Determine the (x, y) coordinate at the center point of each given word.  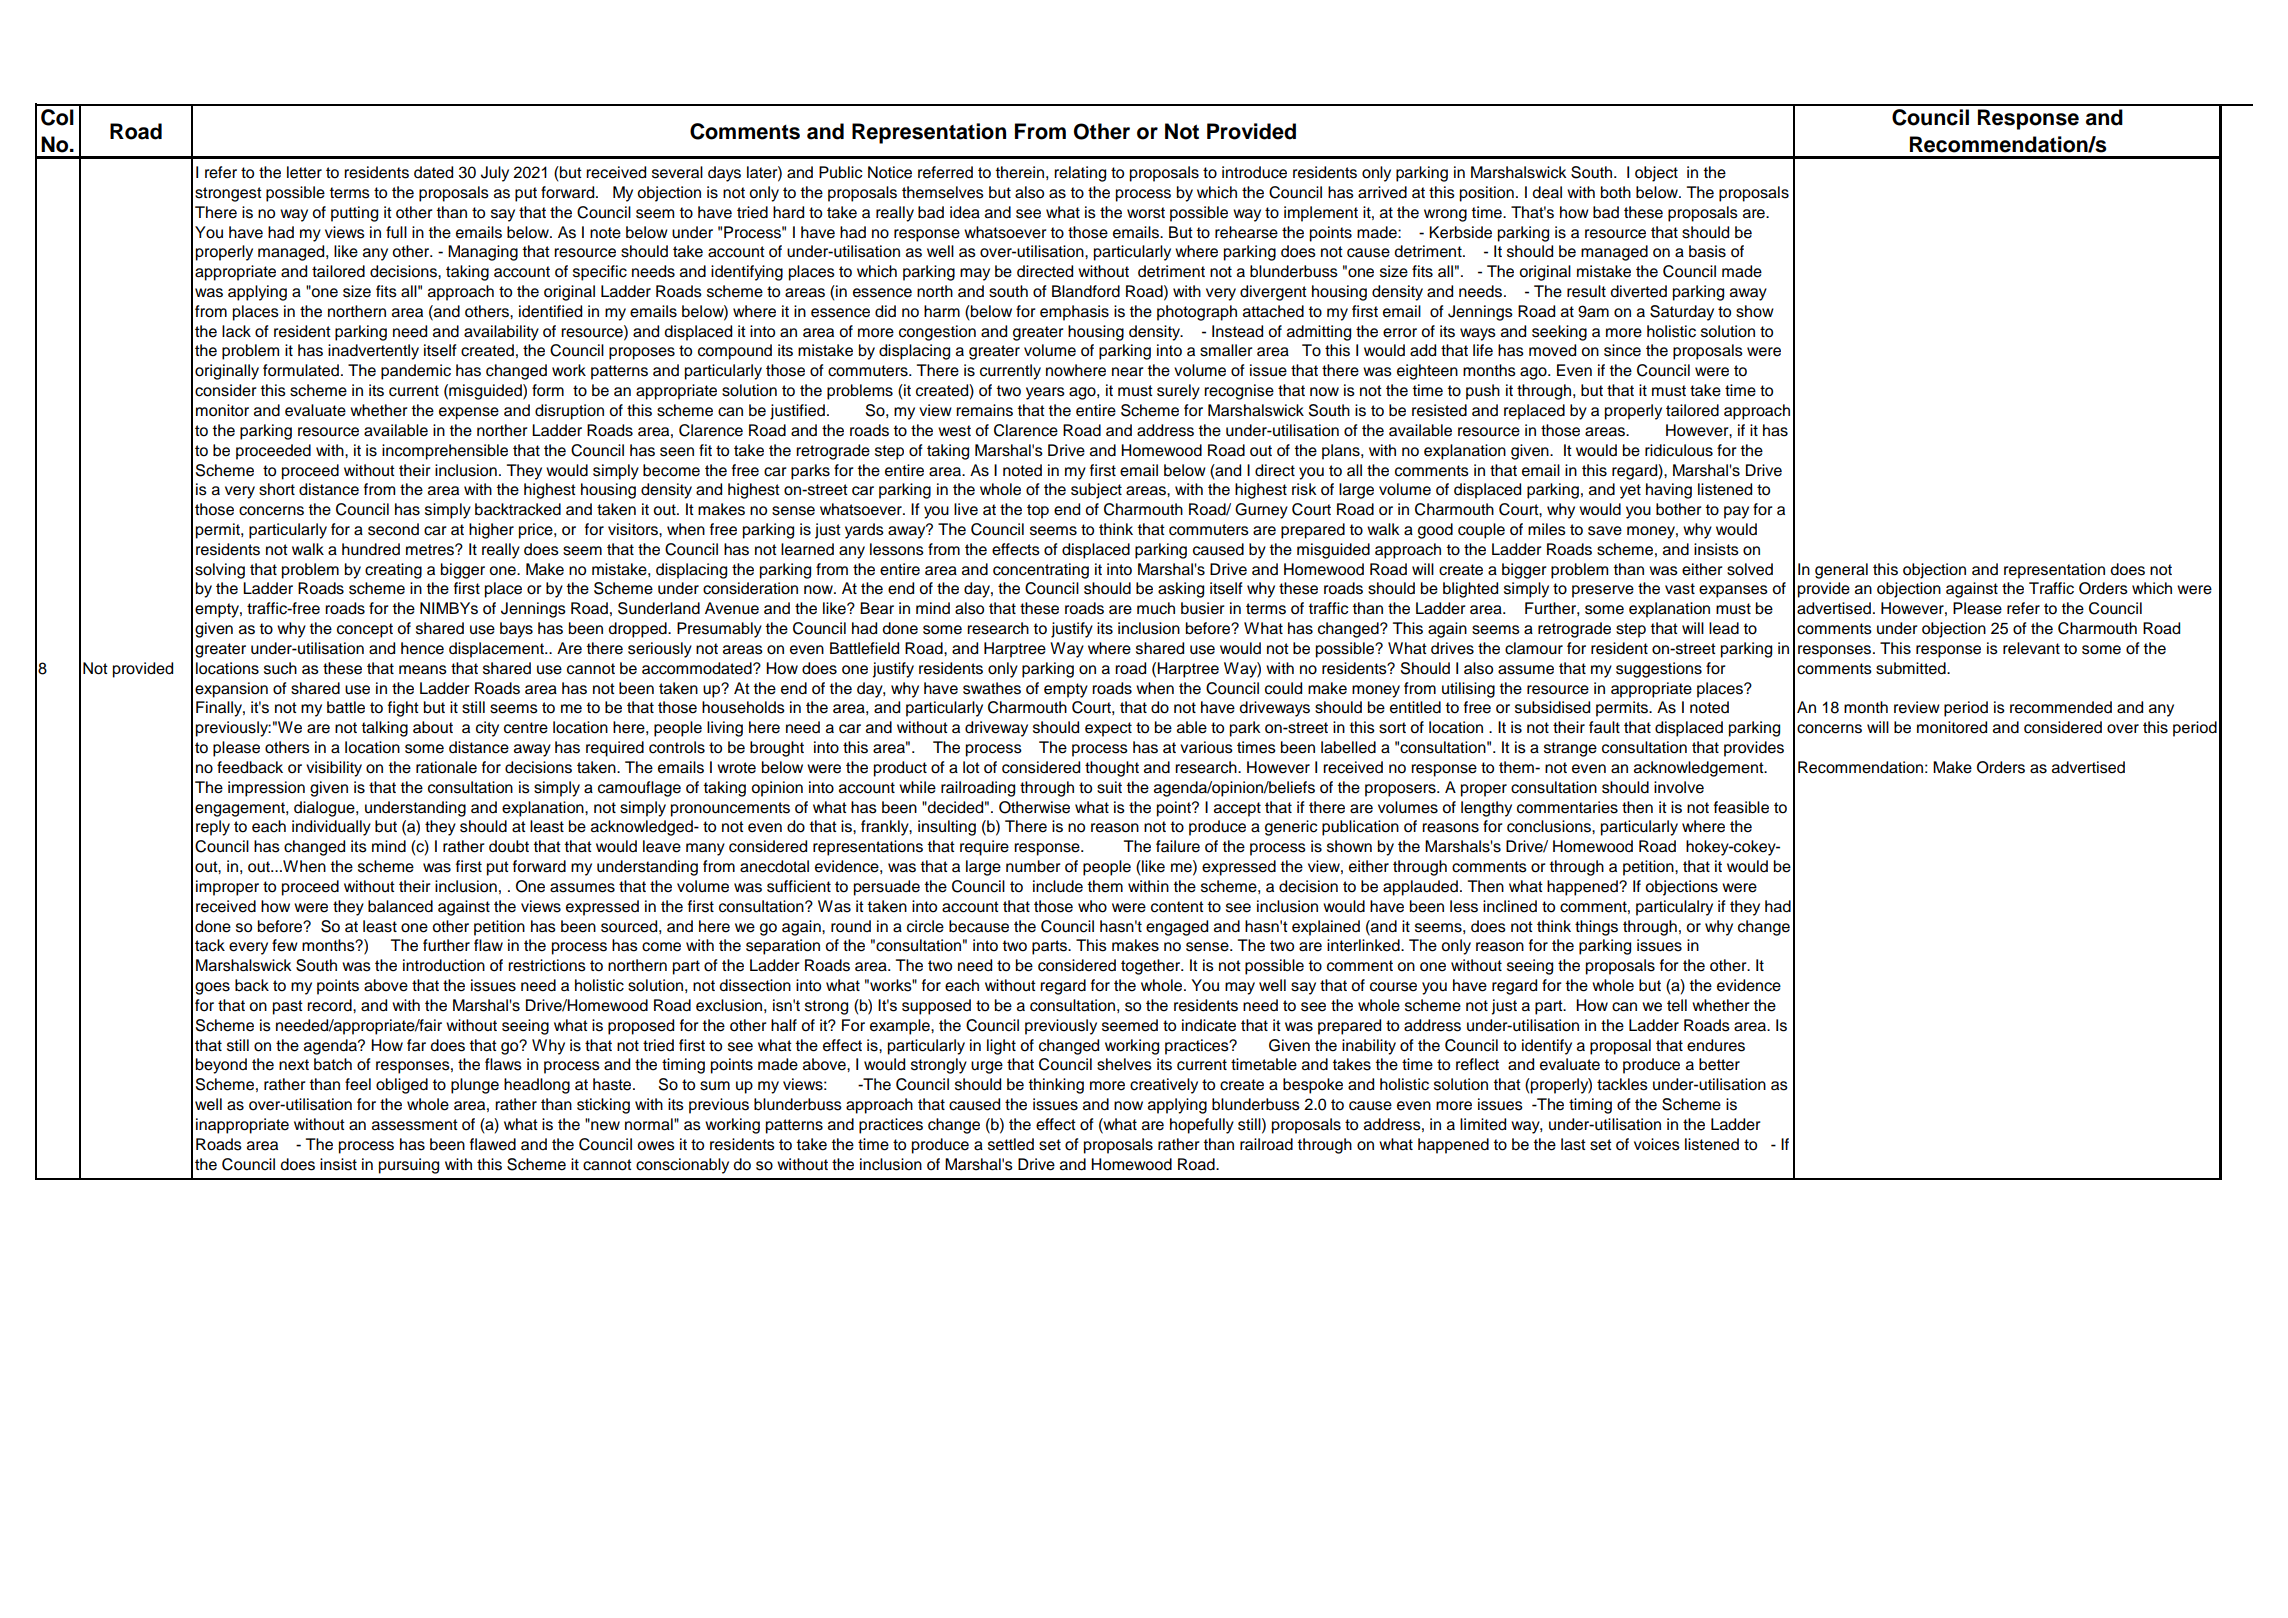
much (1156, 608)
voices (1657, 1144)
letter (304, 172)
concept (365, 630)
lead (1724, 628)
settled (1011, 1144)
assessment (415, 1125)
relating (1080, 174)
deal (1547, 192)
